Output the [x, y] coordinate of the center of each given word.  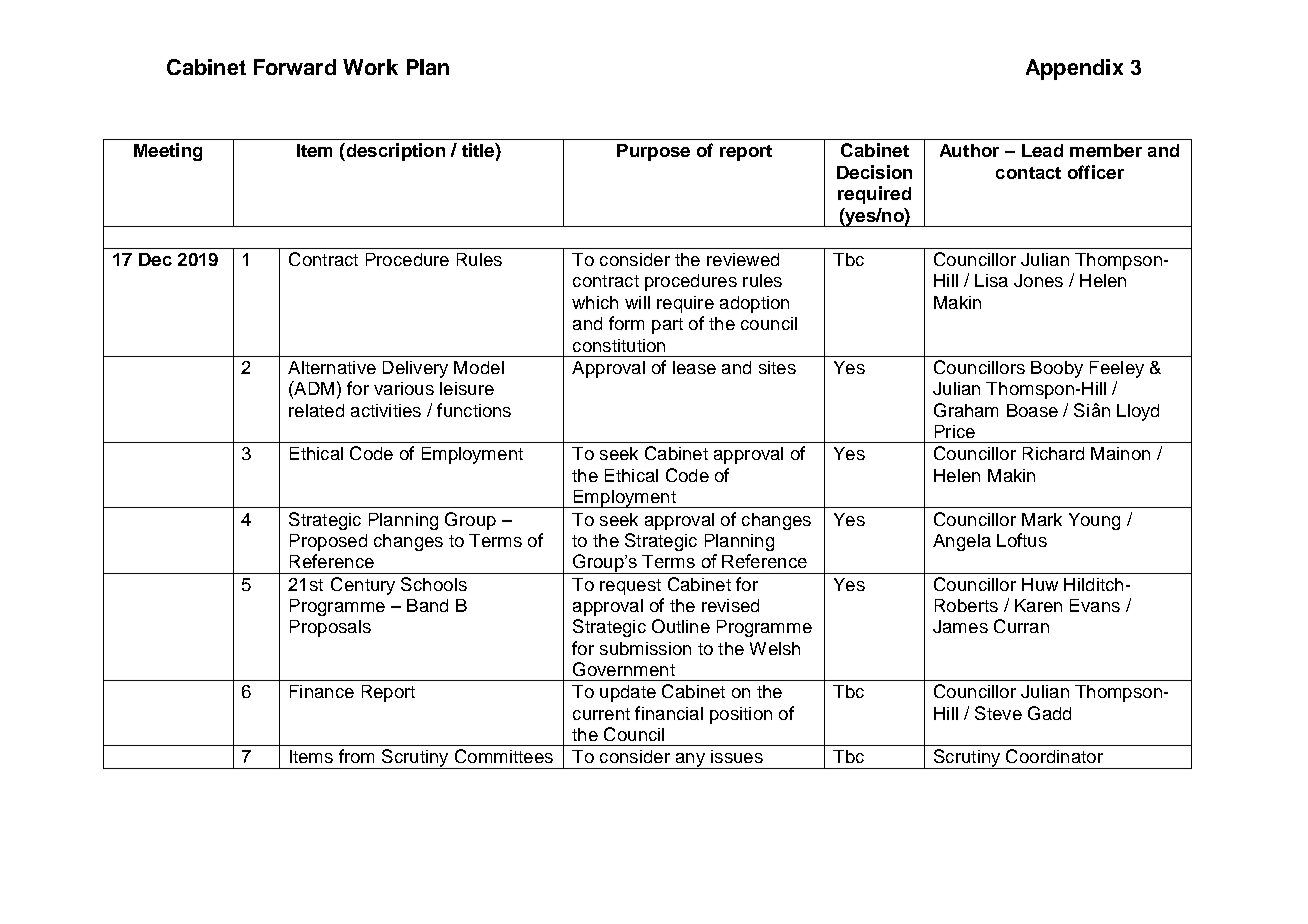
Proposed [328, 542]
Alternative [332, 367]
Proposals [330, 628]
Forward [295, 67]
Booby [1057, 369]
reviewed [743, 259]
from [356, 756]
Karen [1038, 605]
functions [474, 410]
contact [1028, 173]
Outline [681, 626]
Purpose [653, 152]
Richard [1053, 453]
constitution [619, 345]
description [394, 152]
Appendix [1074, 69]
